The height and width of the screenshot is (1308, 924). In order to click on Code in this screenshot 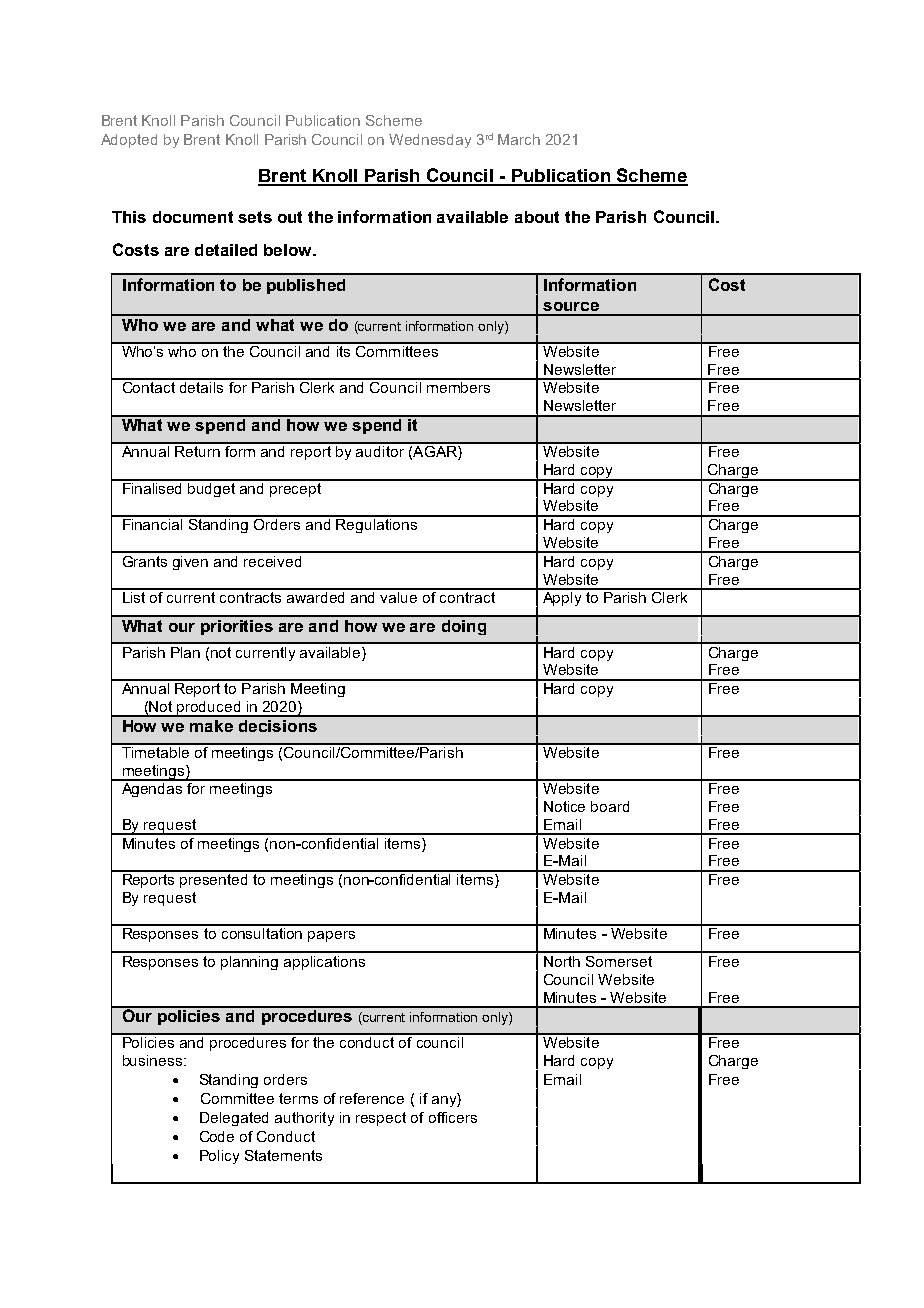, I will do `click(217, 1136)`.
